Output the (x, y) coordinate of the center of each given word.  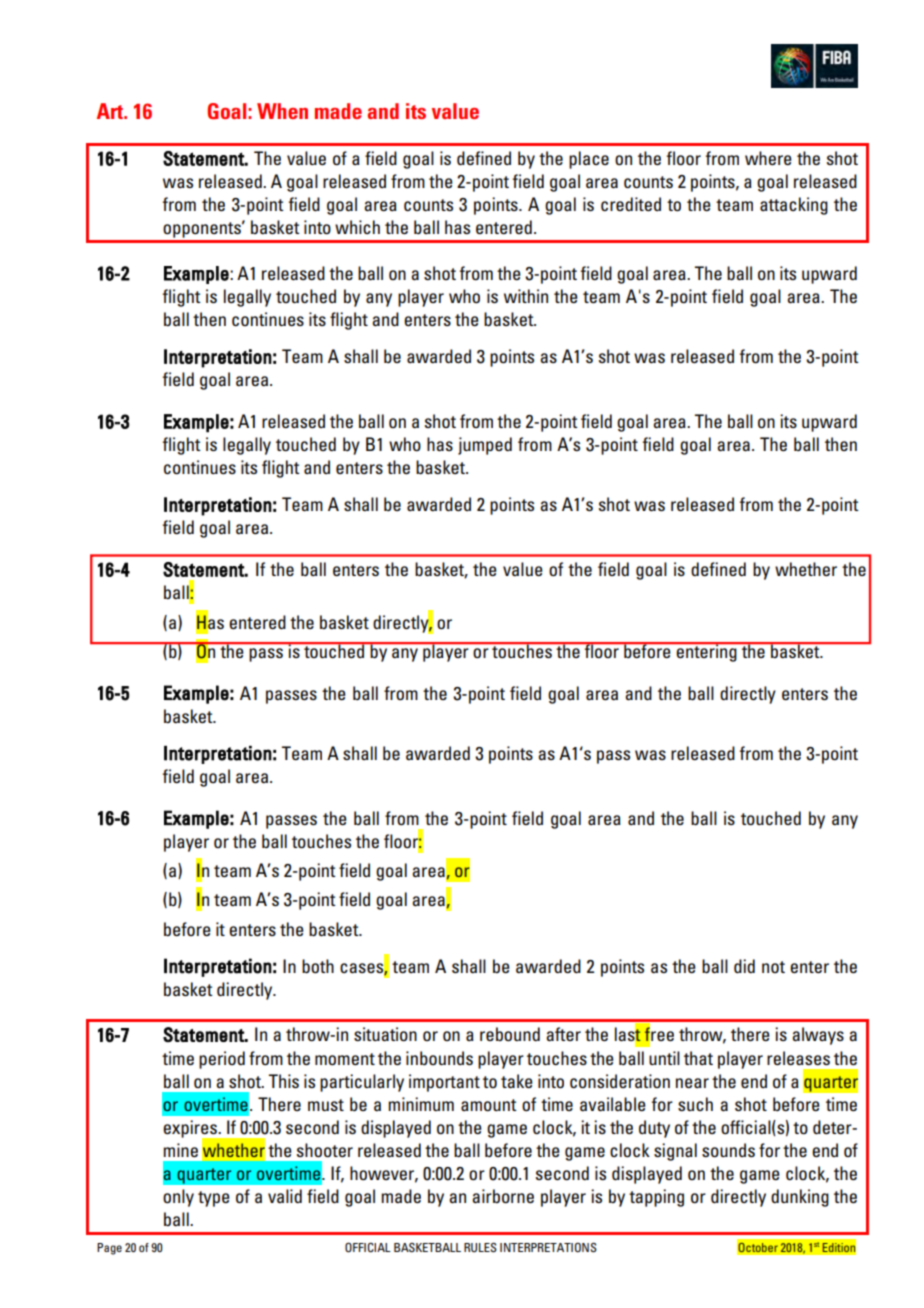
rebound (510, 1034)
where (768, 158)
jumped (485, 446)
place (589, 160)
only (178, 1198)
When (282, 111)
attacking (794, 206)
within (526, 296)
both (318, 966)
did (744, 966)
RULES (480, 1247)
